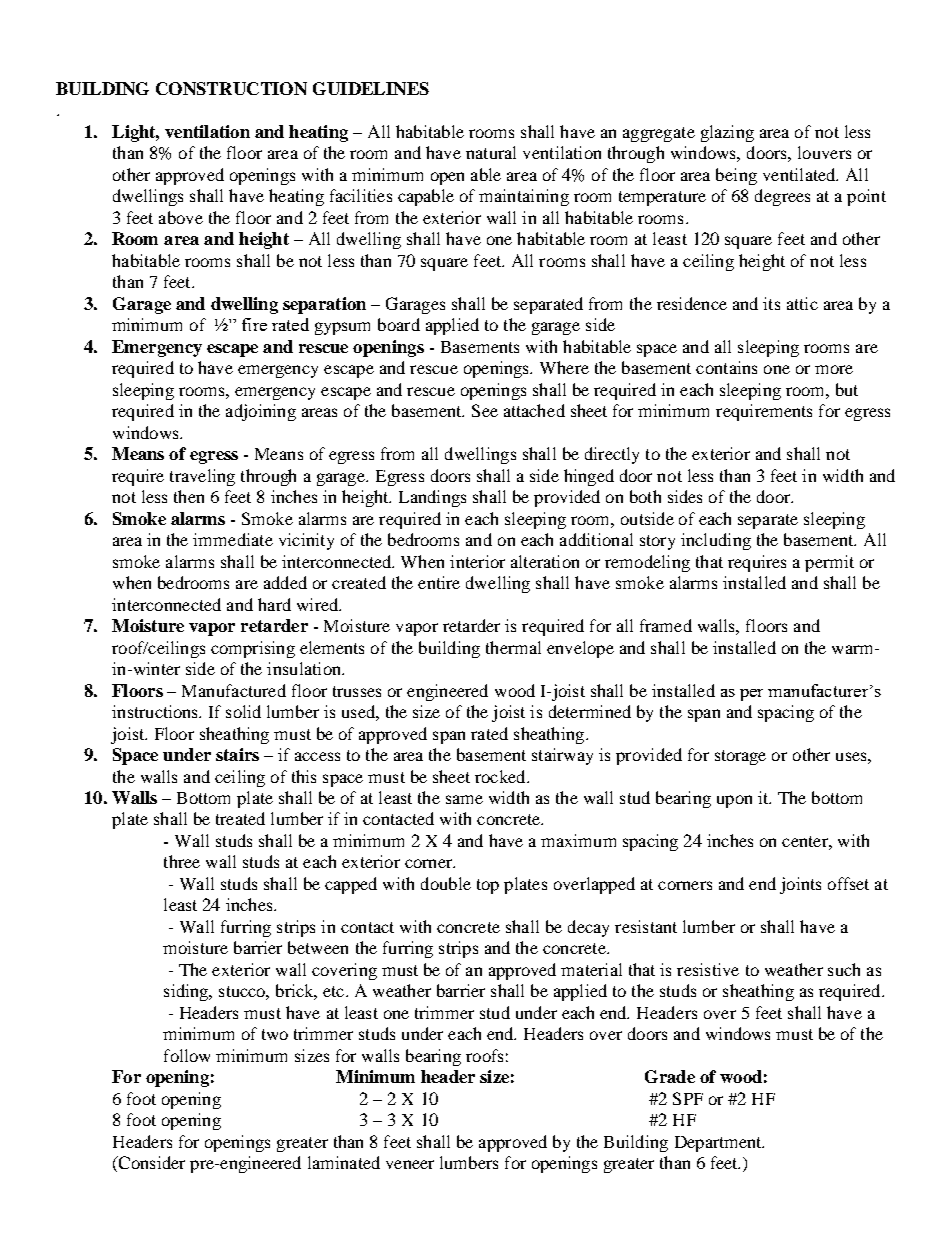 This page has width=952, height=1233. What do you see at coordinates (202, 477) in the page?
I see `traveling` at bounding box center [202, 477].
